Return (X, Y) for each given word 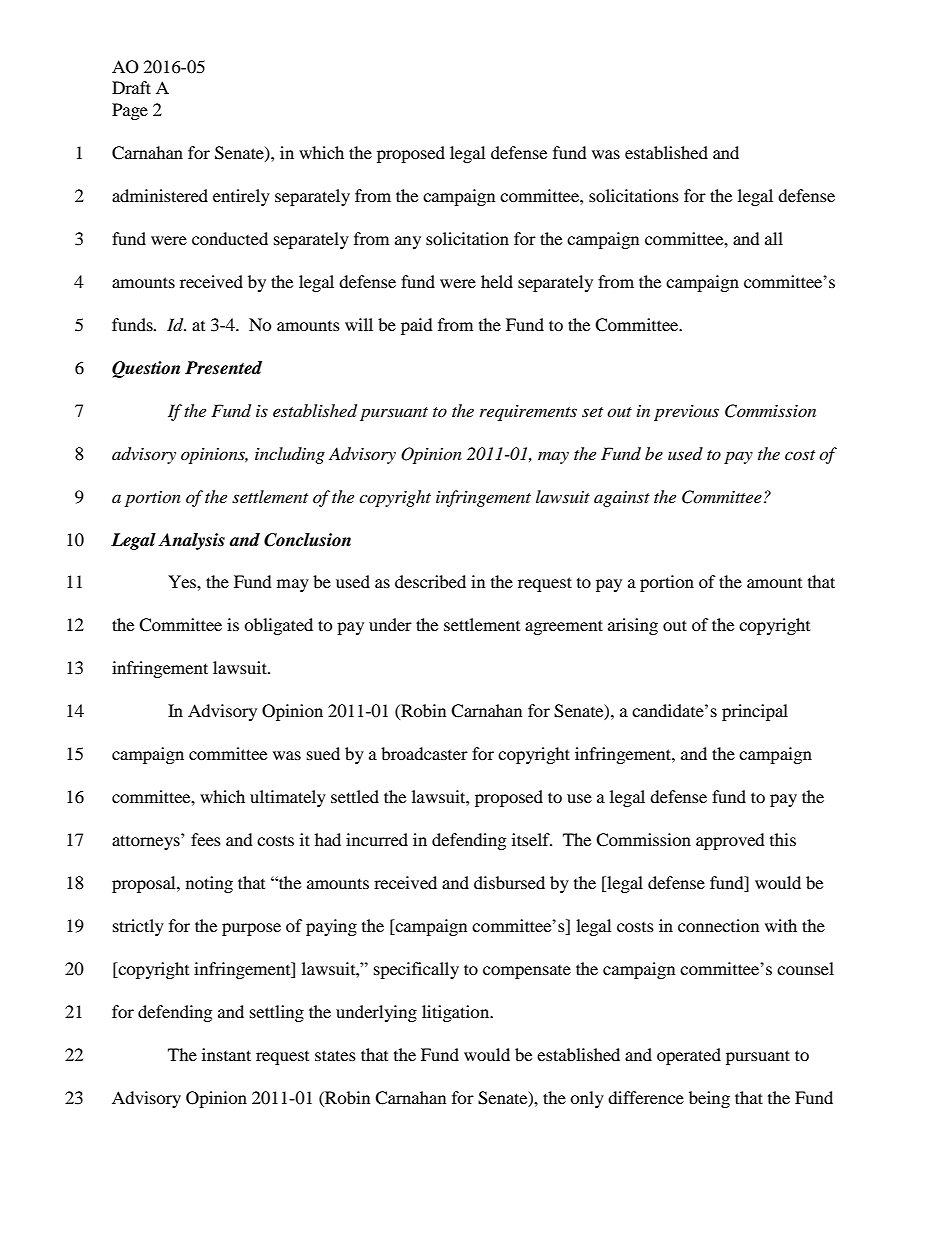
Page (130, 111)
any (408, 242)
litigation (457, 1013)
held (497, 281)
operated (689, 1056)
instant (226, 1054)
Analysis (191, 541)
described (430, 581)
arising (633, 626)
